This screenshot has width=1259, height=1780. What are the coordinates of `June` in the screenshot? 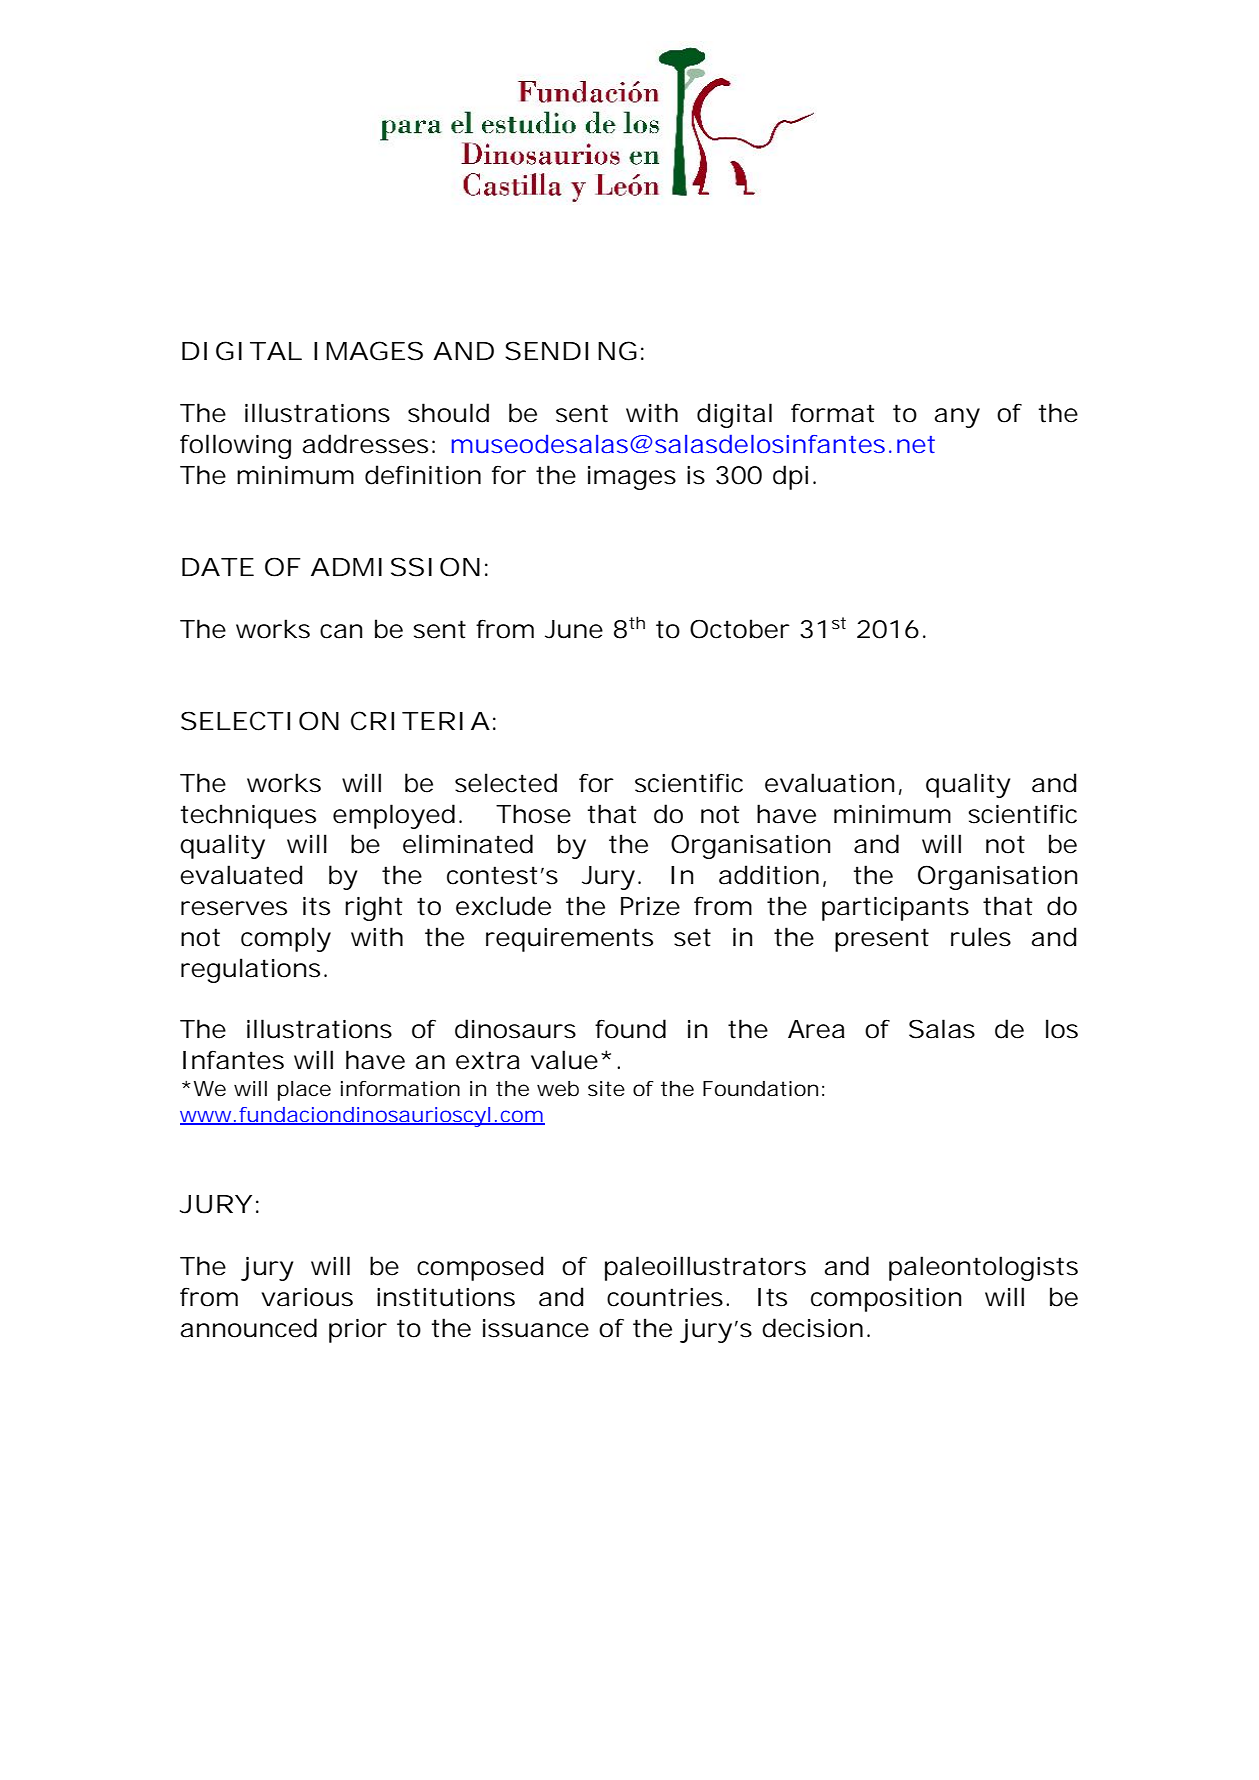 It's located at (574, 629).
